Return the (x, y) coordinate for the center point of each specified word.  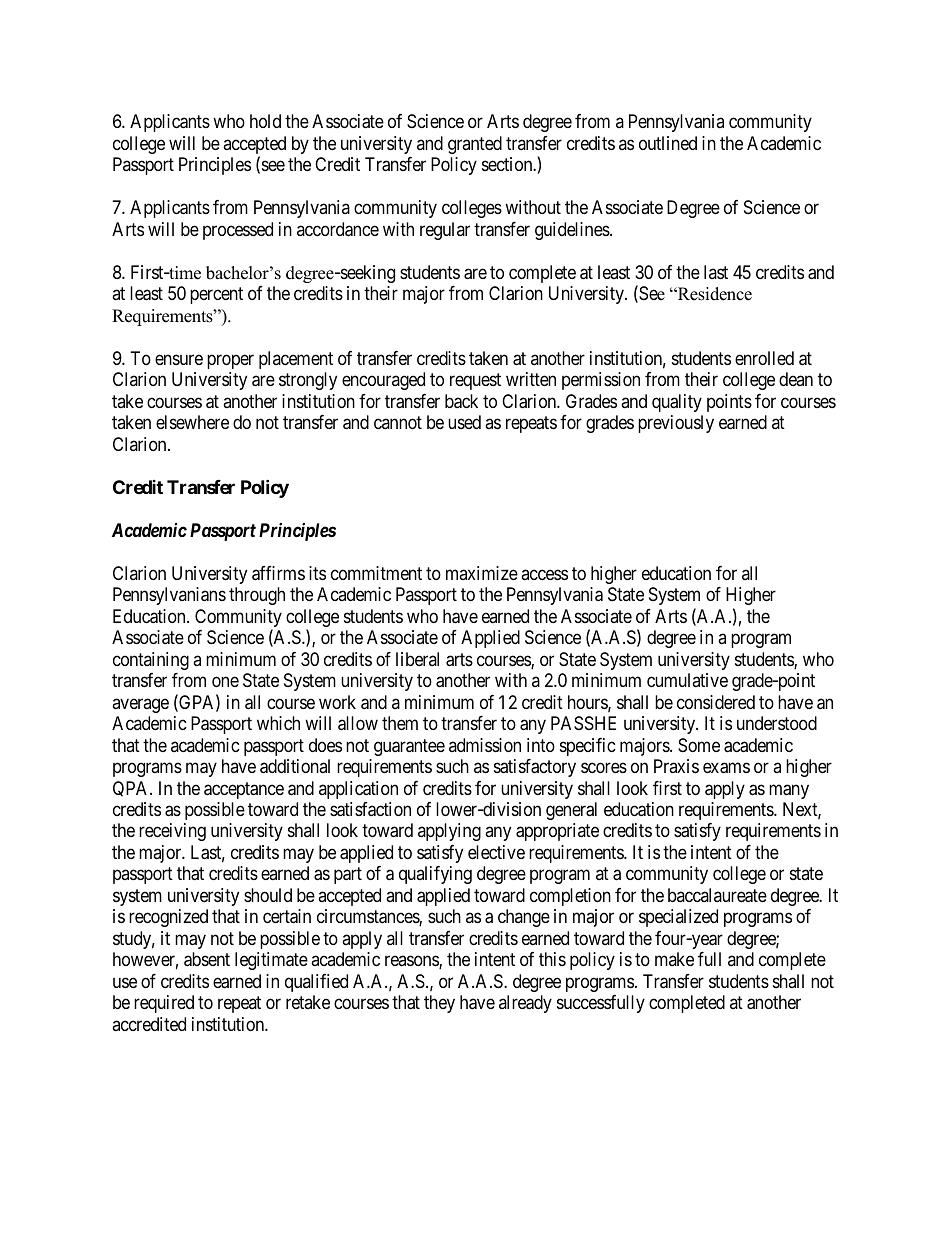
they (439, 1004)
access (544, 574)
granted (475, 145)
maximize (482, 573)
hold (265, 121)
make (674, 959)
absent (207, 959)
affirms (278, 573)
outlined (668, 143)
